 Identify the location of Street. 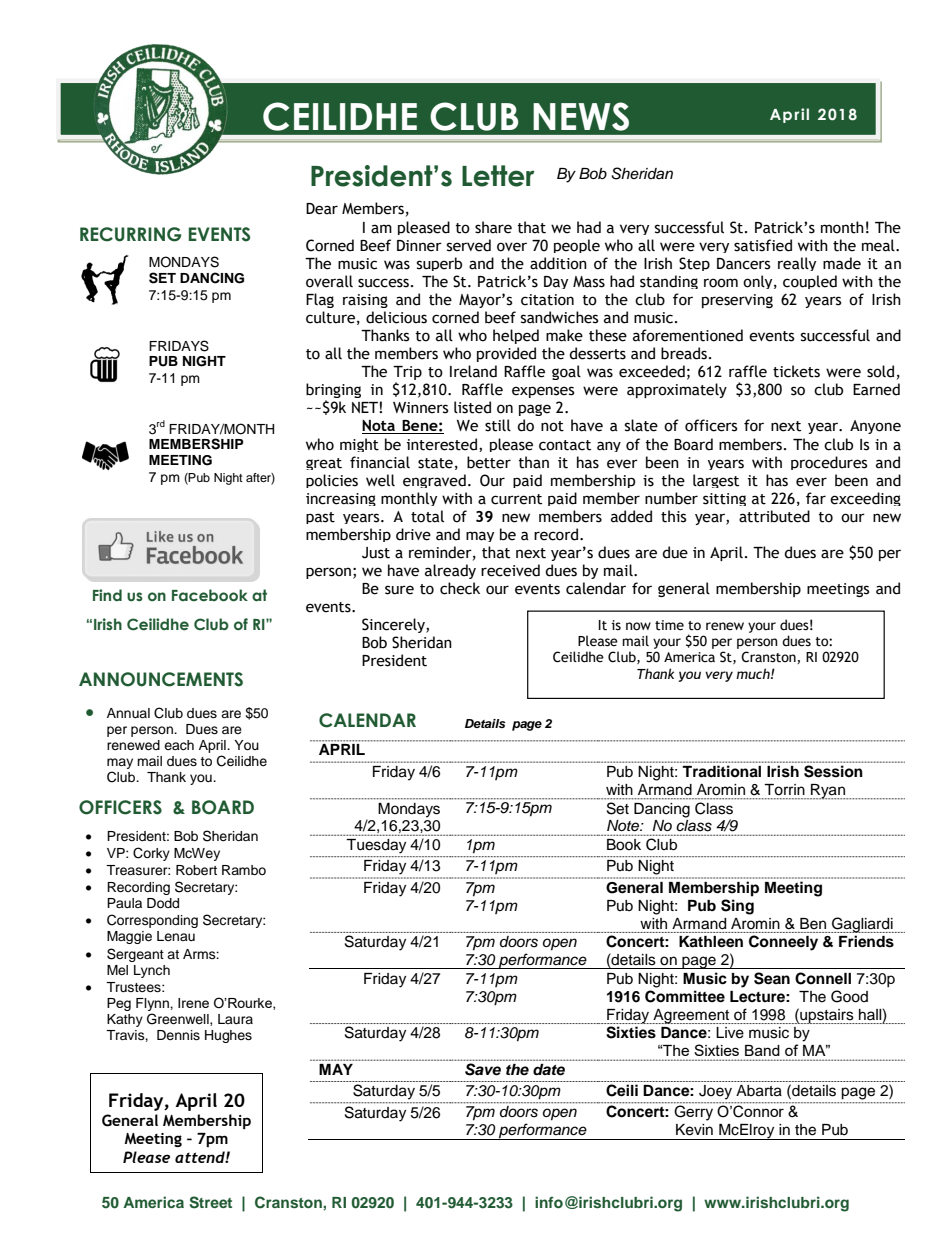
(210, 1202).
